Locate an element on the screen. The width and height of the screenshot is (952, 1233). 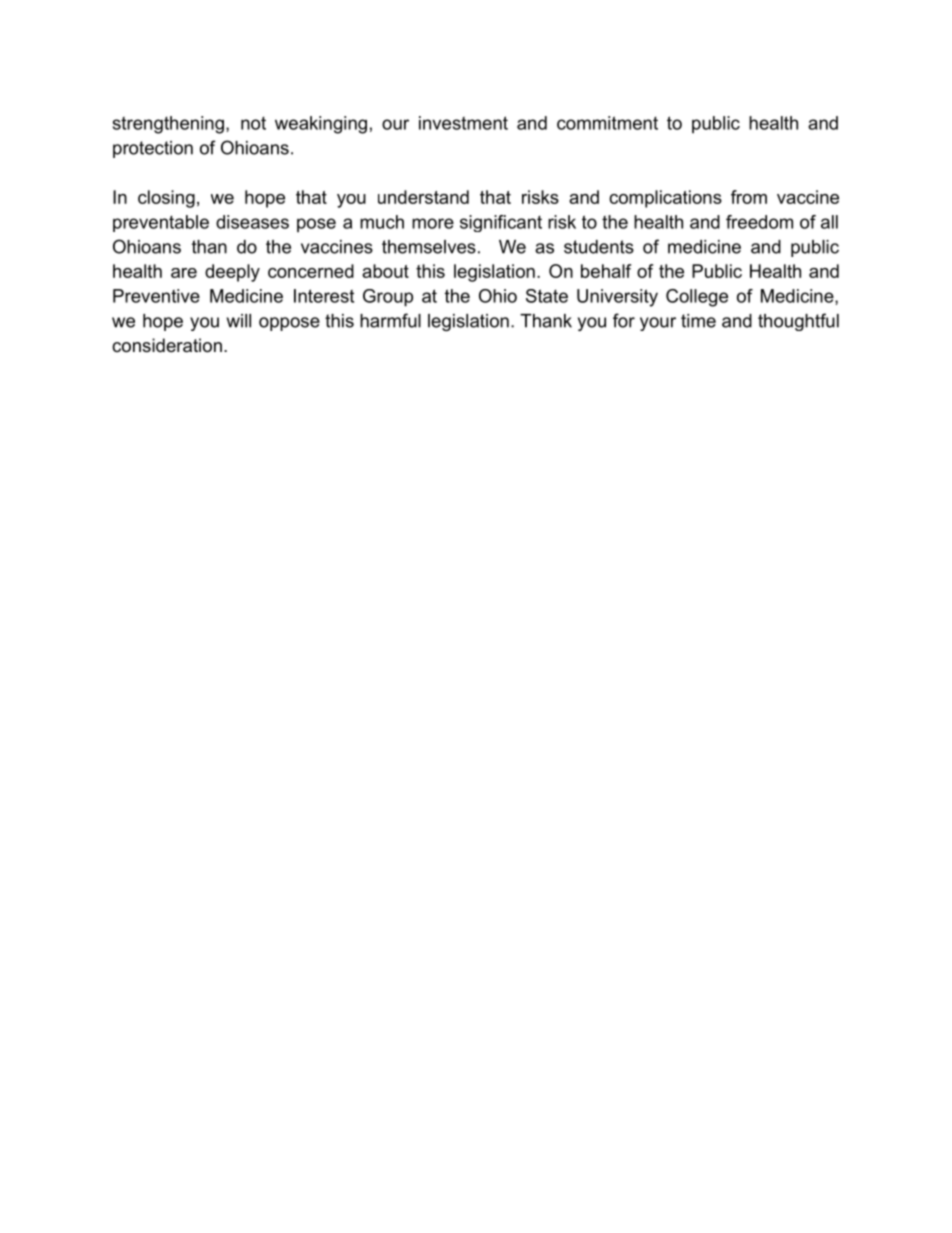
thoughtful is located at coordinates (798, 322).
